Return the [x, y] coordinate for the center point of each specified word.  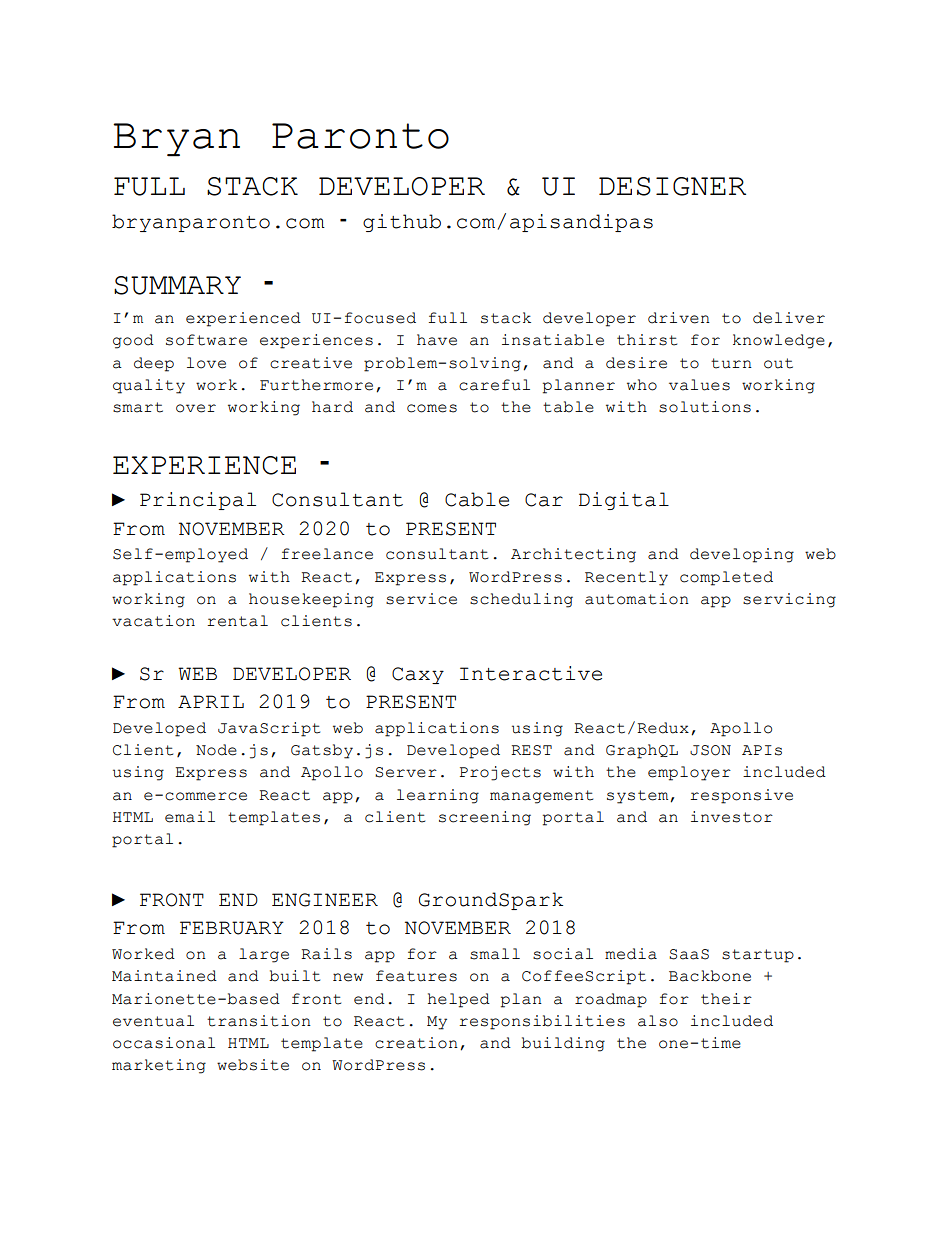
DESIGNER [672, 186]
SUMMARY [177, 285]
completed [726, 578]
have [437, 340]
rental [237, 621]
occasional [164, 1043]
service [421, 599]
